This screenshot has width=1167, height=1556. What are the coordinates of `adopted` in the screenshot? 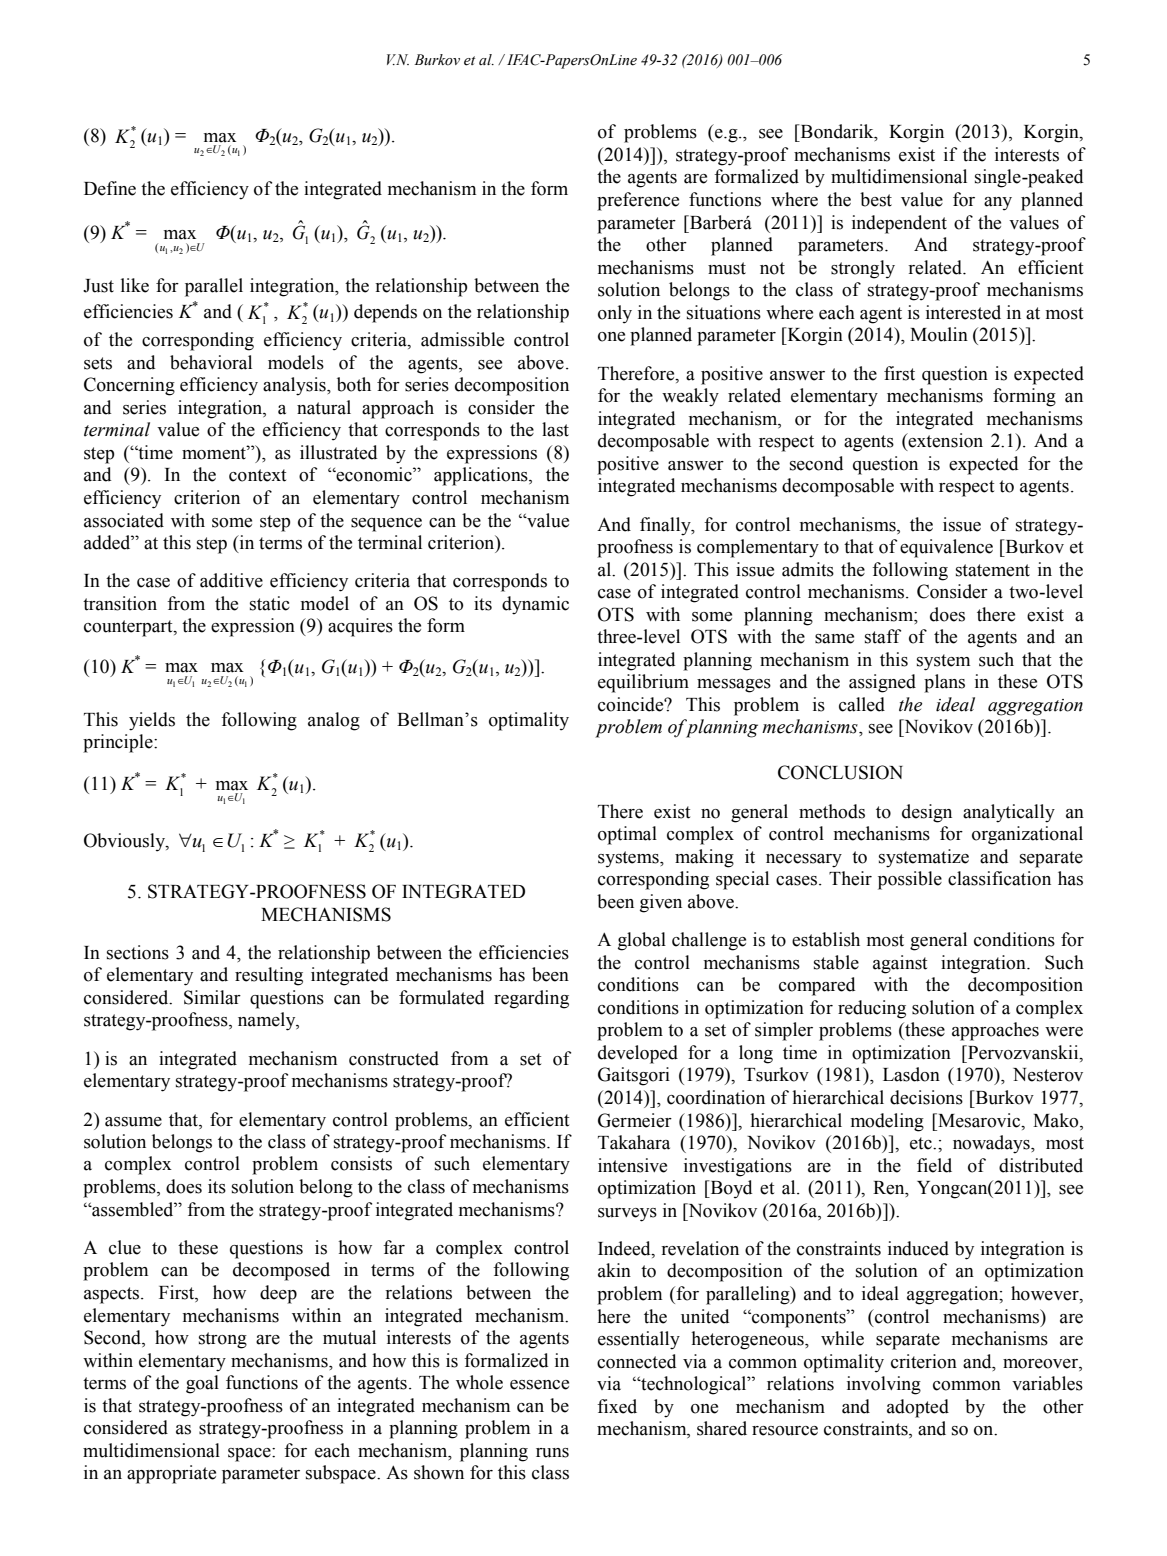 It's located at (918, 1408).
